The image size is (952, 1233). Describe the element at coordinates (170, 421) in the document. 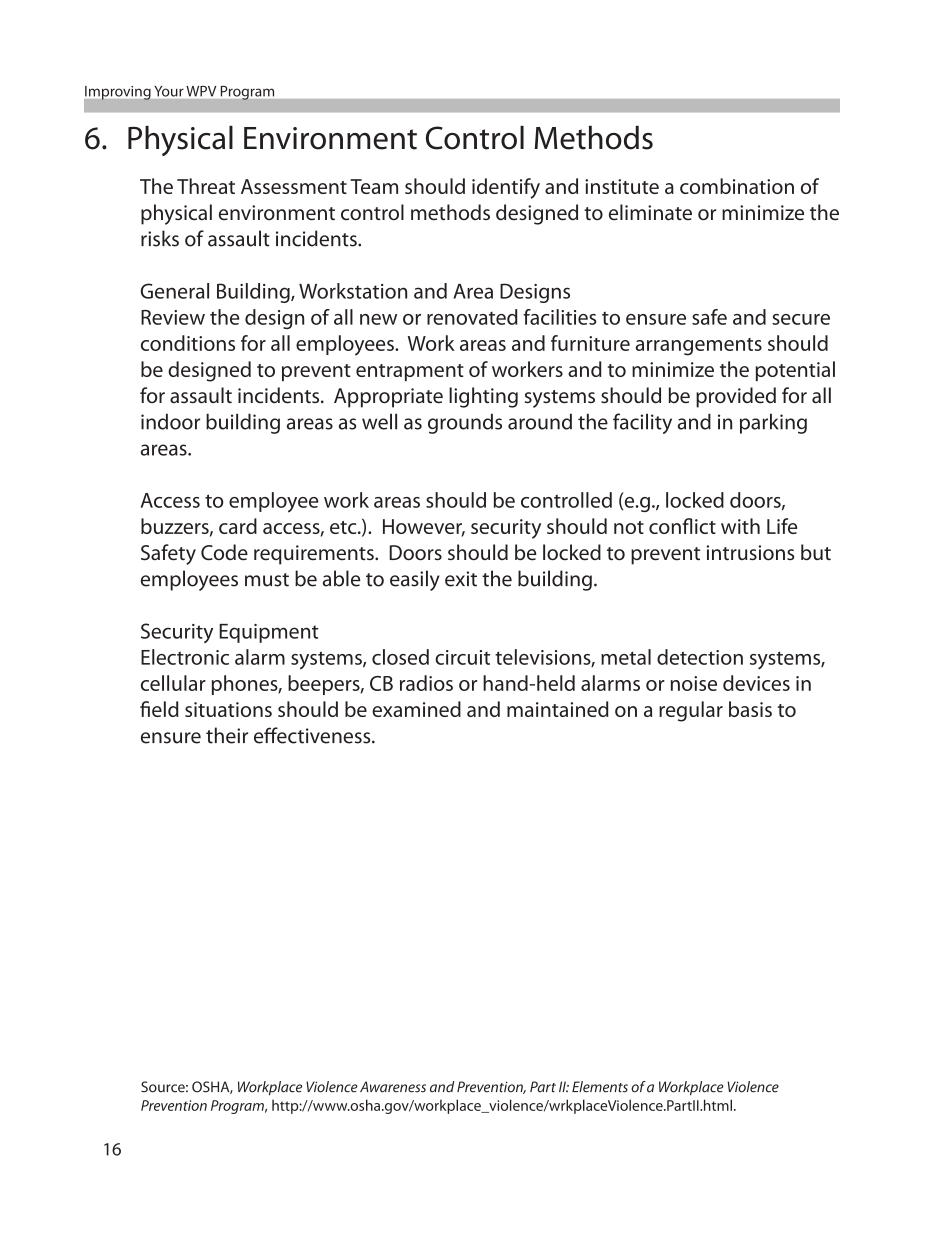

I see `indoor` at that location.
